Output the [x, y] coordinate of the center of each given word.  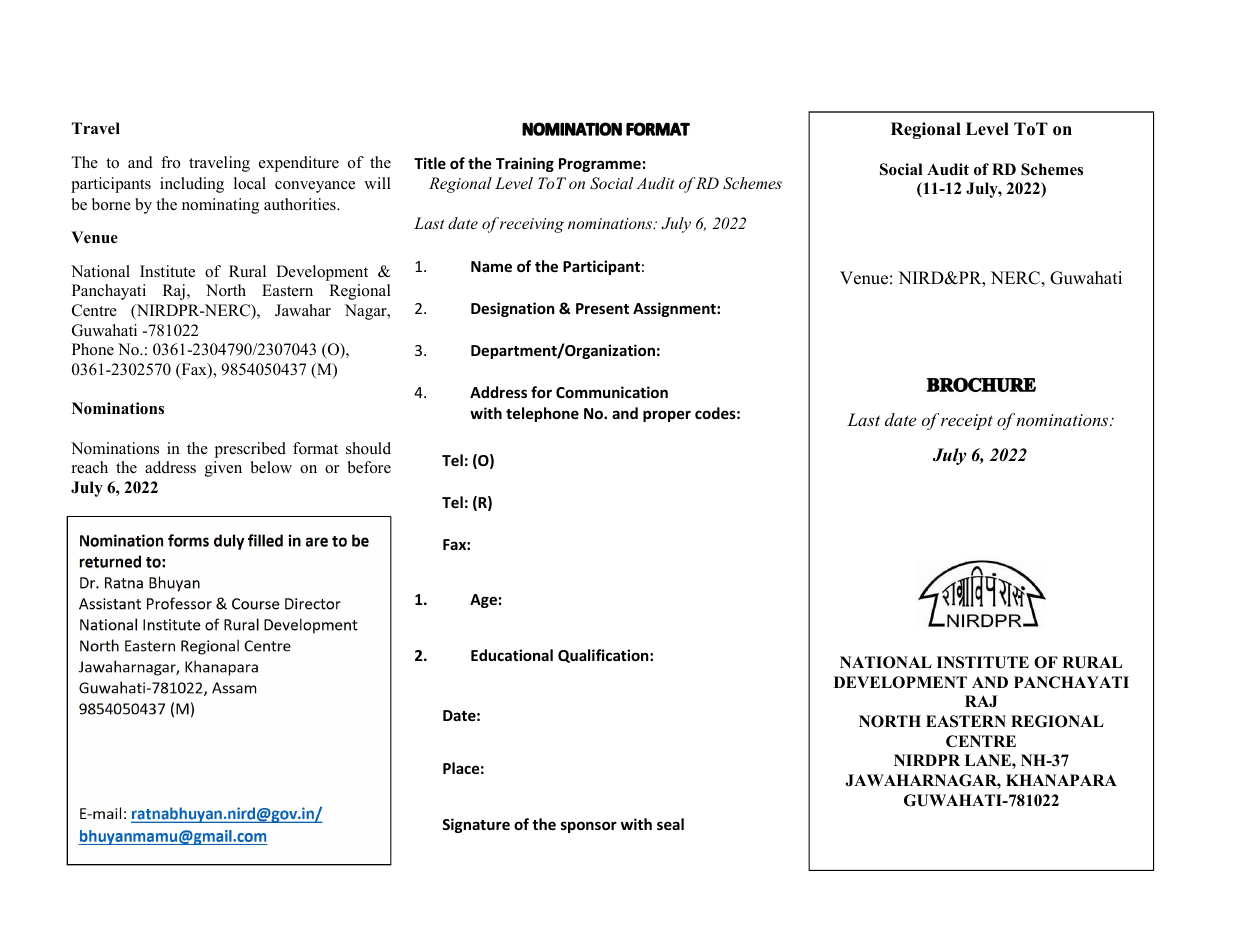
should [368, 448]
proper [667, 416]
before [369, 467]
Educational [512, 655]
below [271, 467]
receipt [967, 422]
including [192, 185]
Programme [600, 165]
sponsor [589, 827]
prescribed [250, 450]
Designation [513, 309]
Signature [476, 825]
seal [670, 824]
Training [525, 164]
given [223, 469]
